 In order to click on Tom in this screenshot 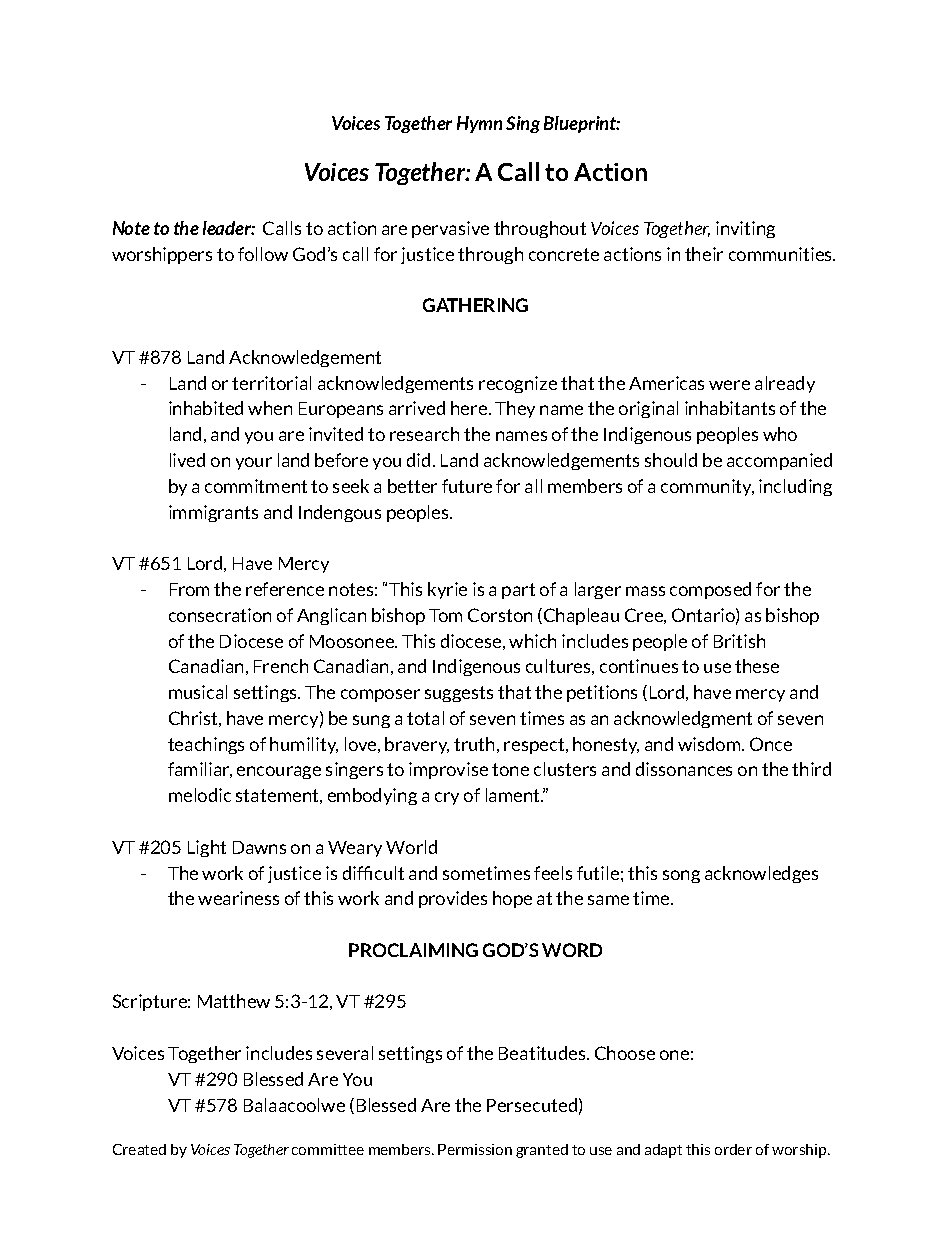, I will do `click(445, 615)`.
